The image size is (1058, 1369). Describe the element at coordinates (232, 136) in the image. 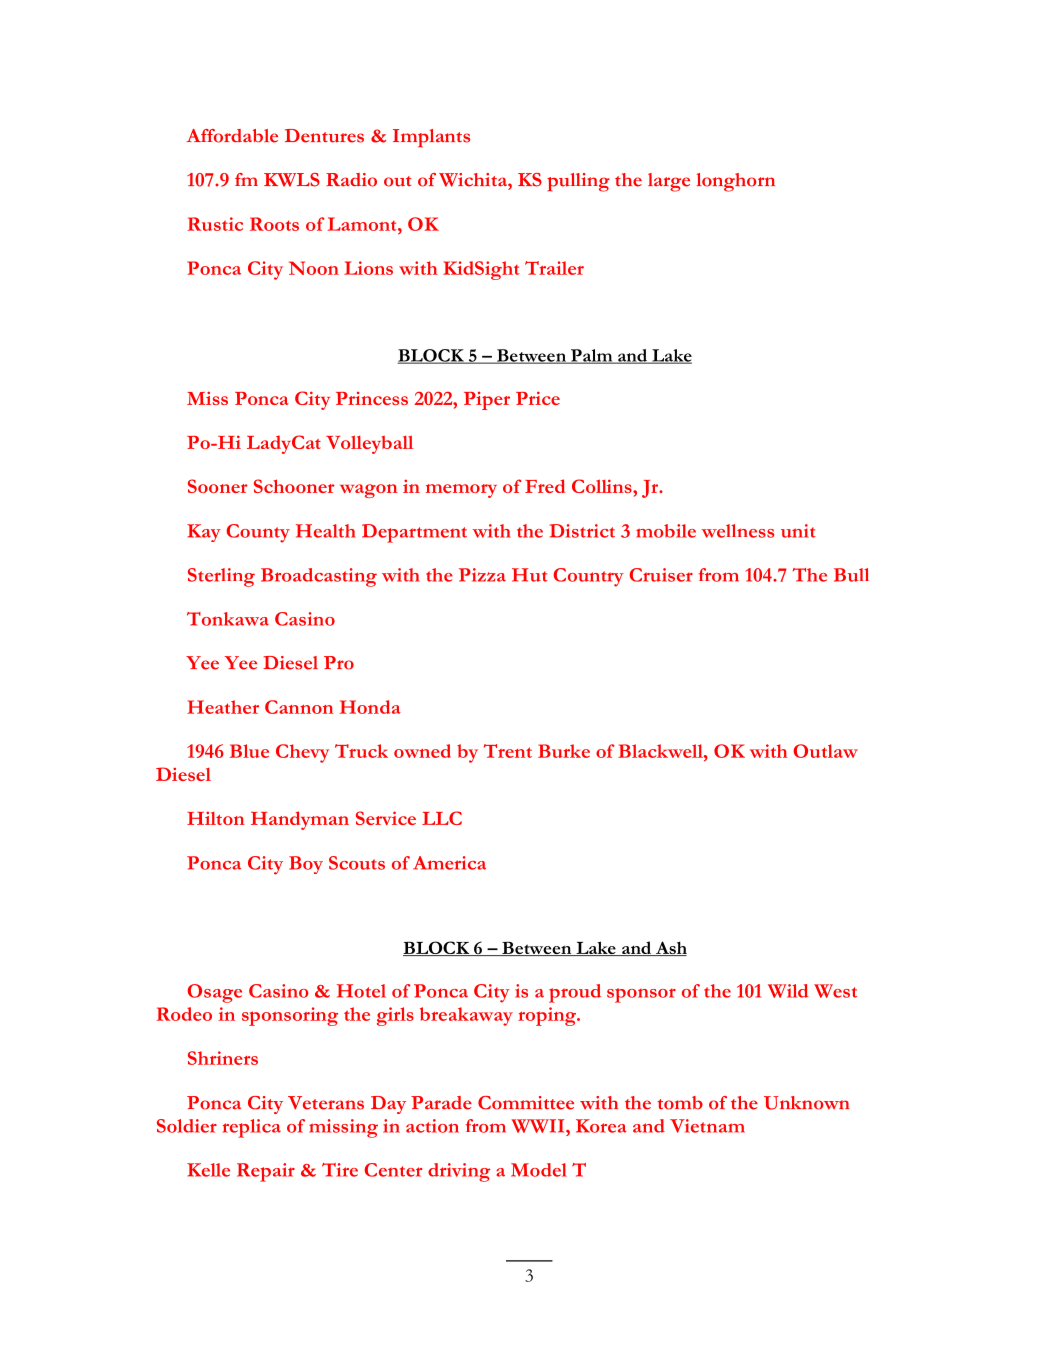

I see `Affordable` at that location.
